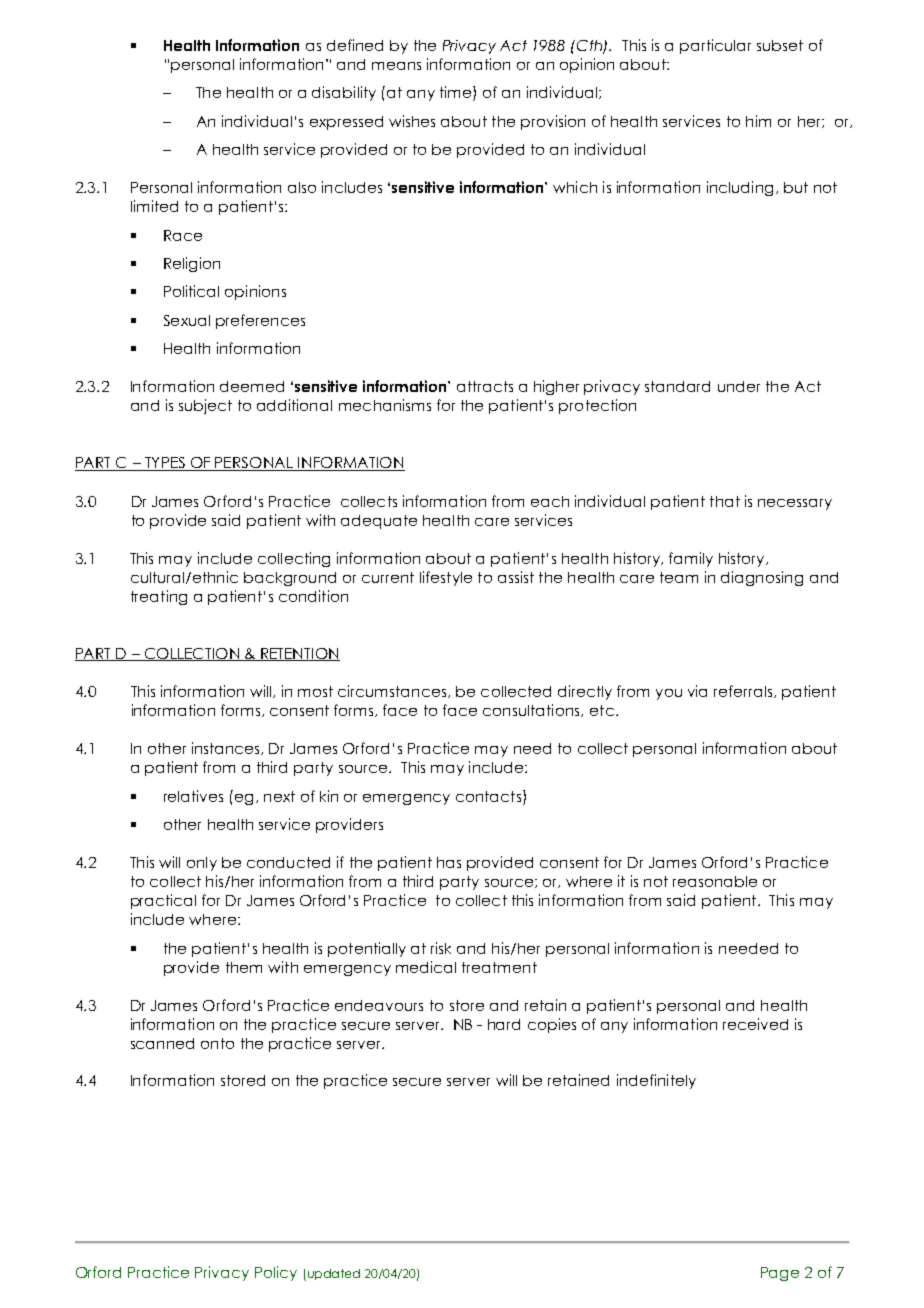  Describe the element at coordinates (758, 121) in the screenshot. I see `him` at that location.
